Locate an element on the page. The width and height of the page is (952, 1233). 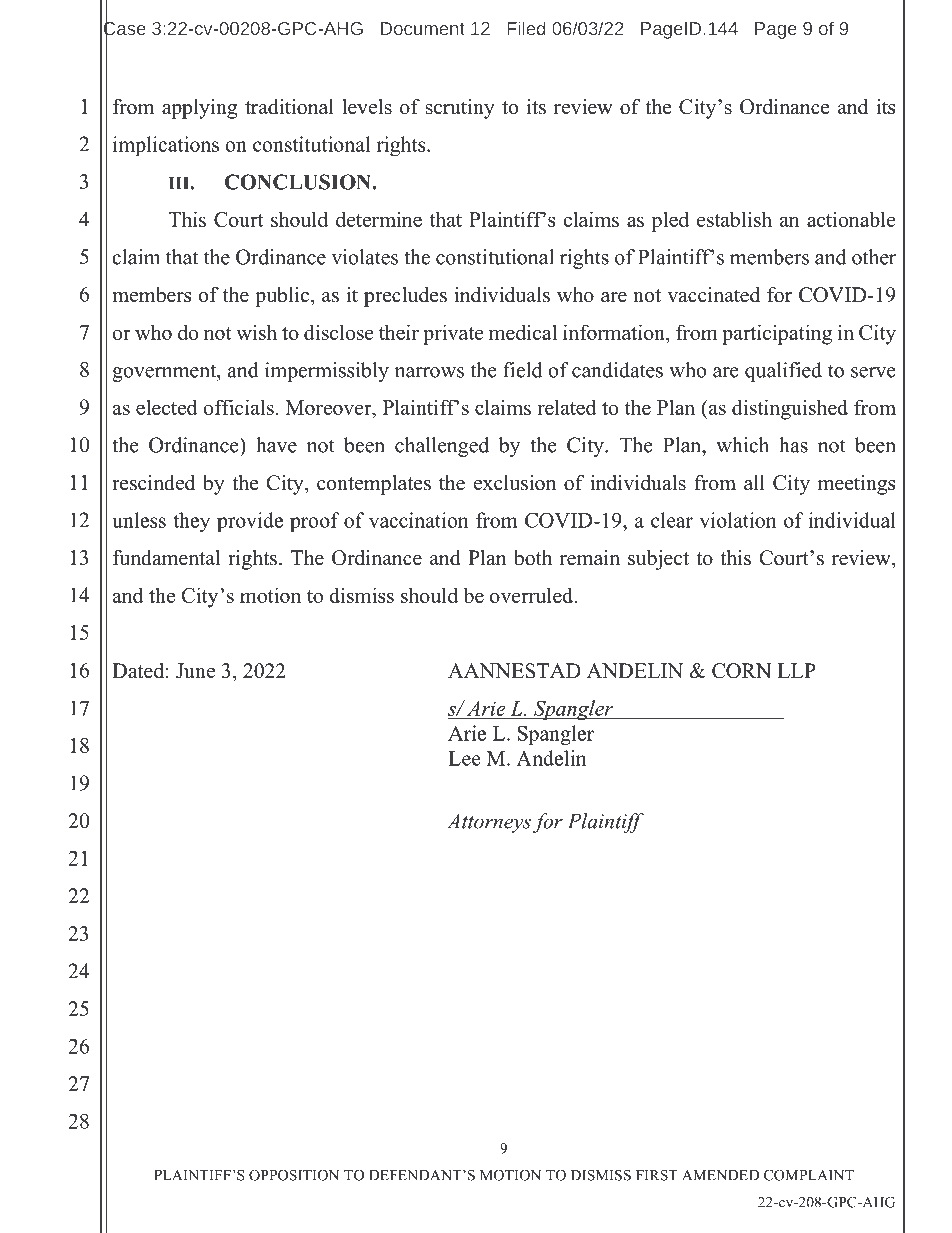
Filed is located at coordinates (526, 28).
